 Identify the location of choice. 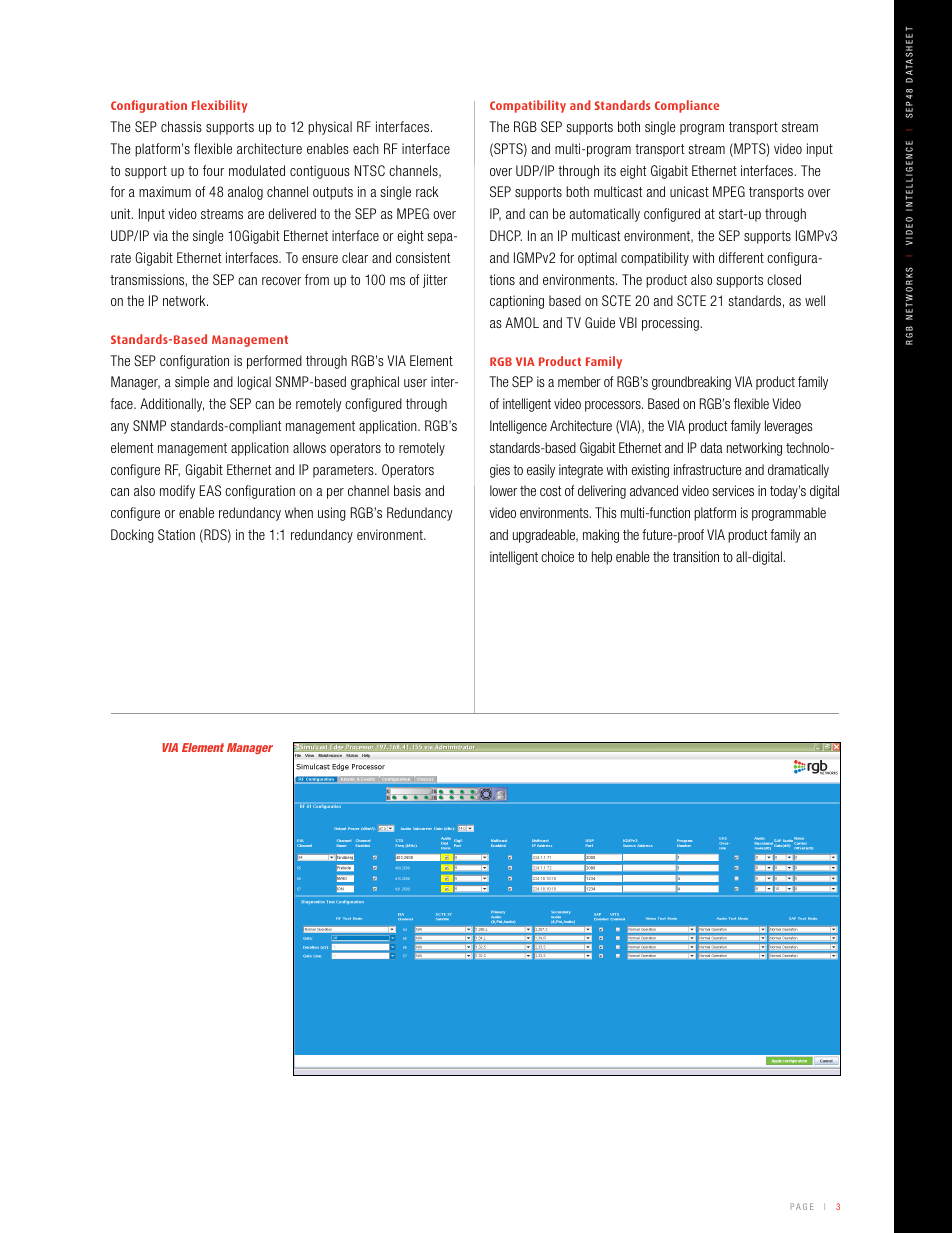
(557, 556).
